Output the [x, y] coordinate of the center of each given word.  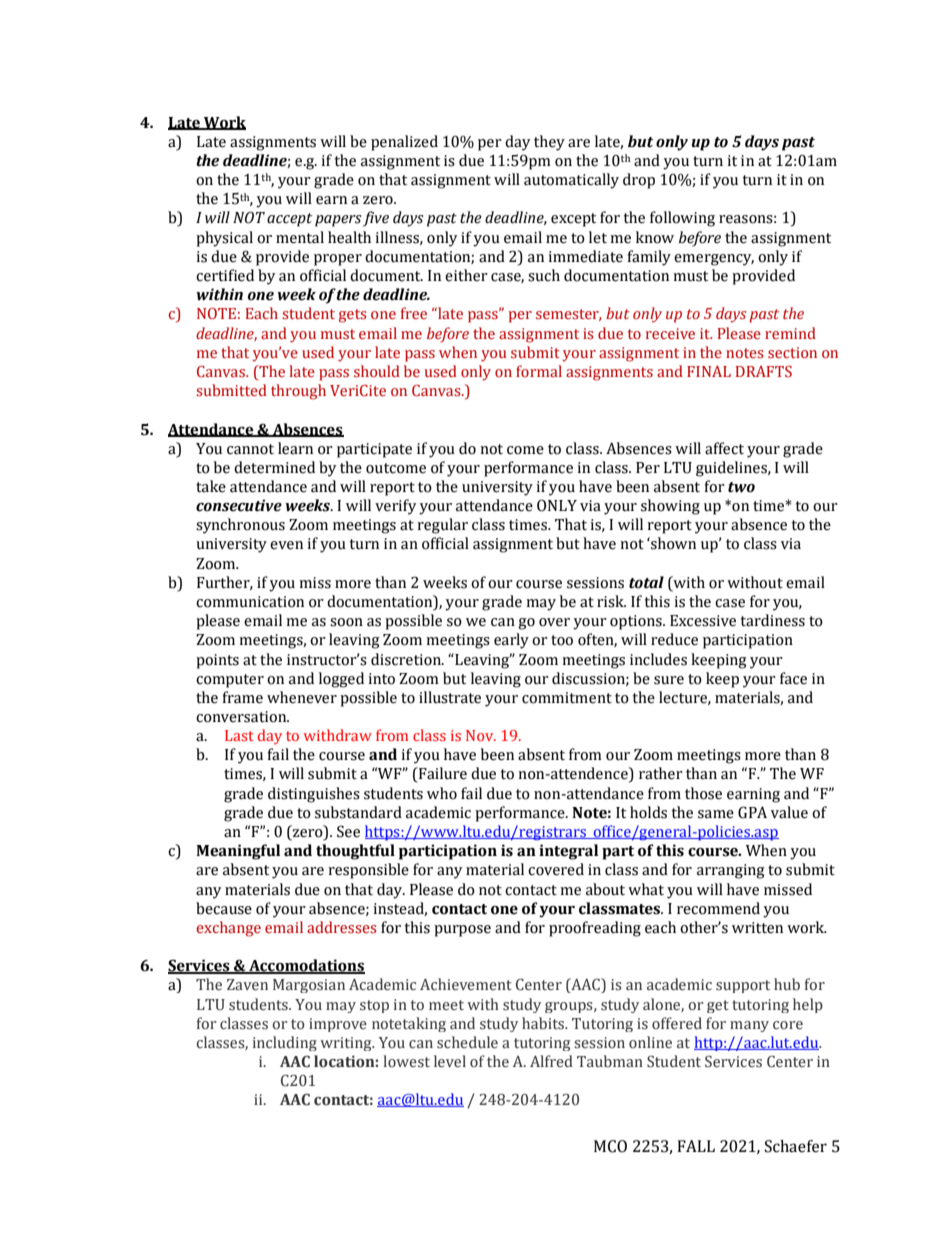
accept [289, 220]
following [682, 219]
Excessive [703, 621]
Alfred [551, 1061]
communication [250, 602]
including [285, 1043]
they [549, 143]
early [511, 641]
